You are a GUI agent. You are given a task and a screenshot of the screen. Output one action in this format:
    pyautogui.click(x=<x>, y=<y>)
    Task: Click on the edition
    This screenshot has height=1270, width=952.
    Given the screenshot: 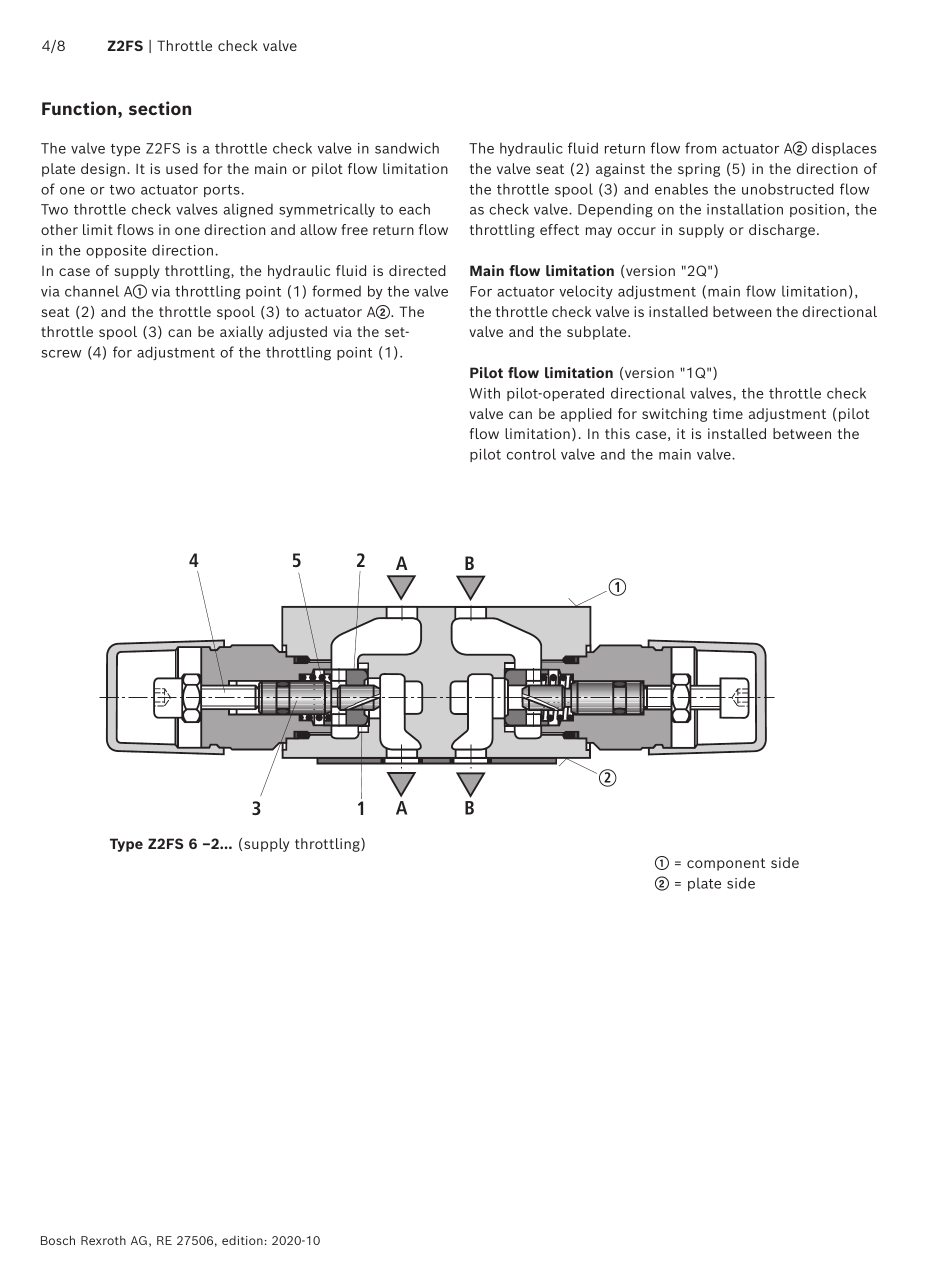 What is the action you would take?
    pyautogui.click(x=242, y=1240)
